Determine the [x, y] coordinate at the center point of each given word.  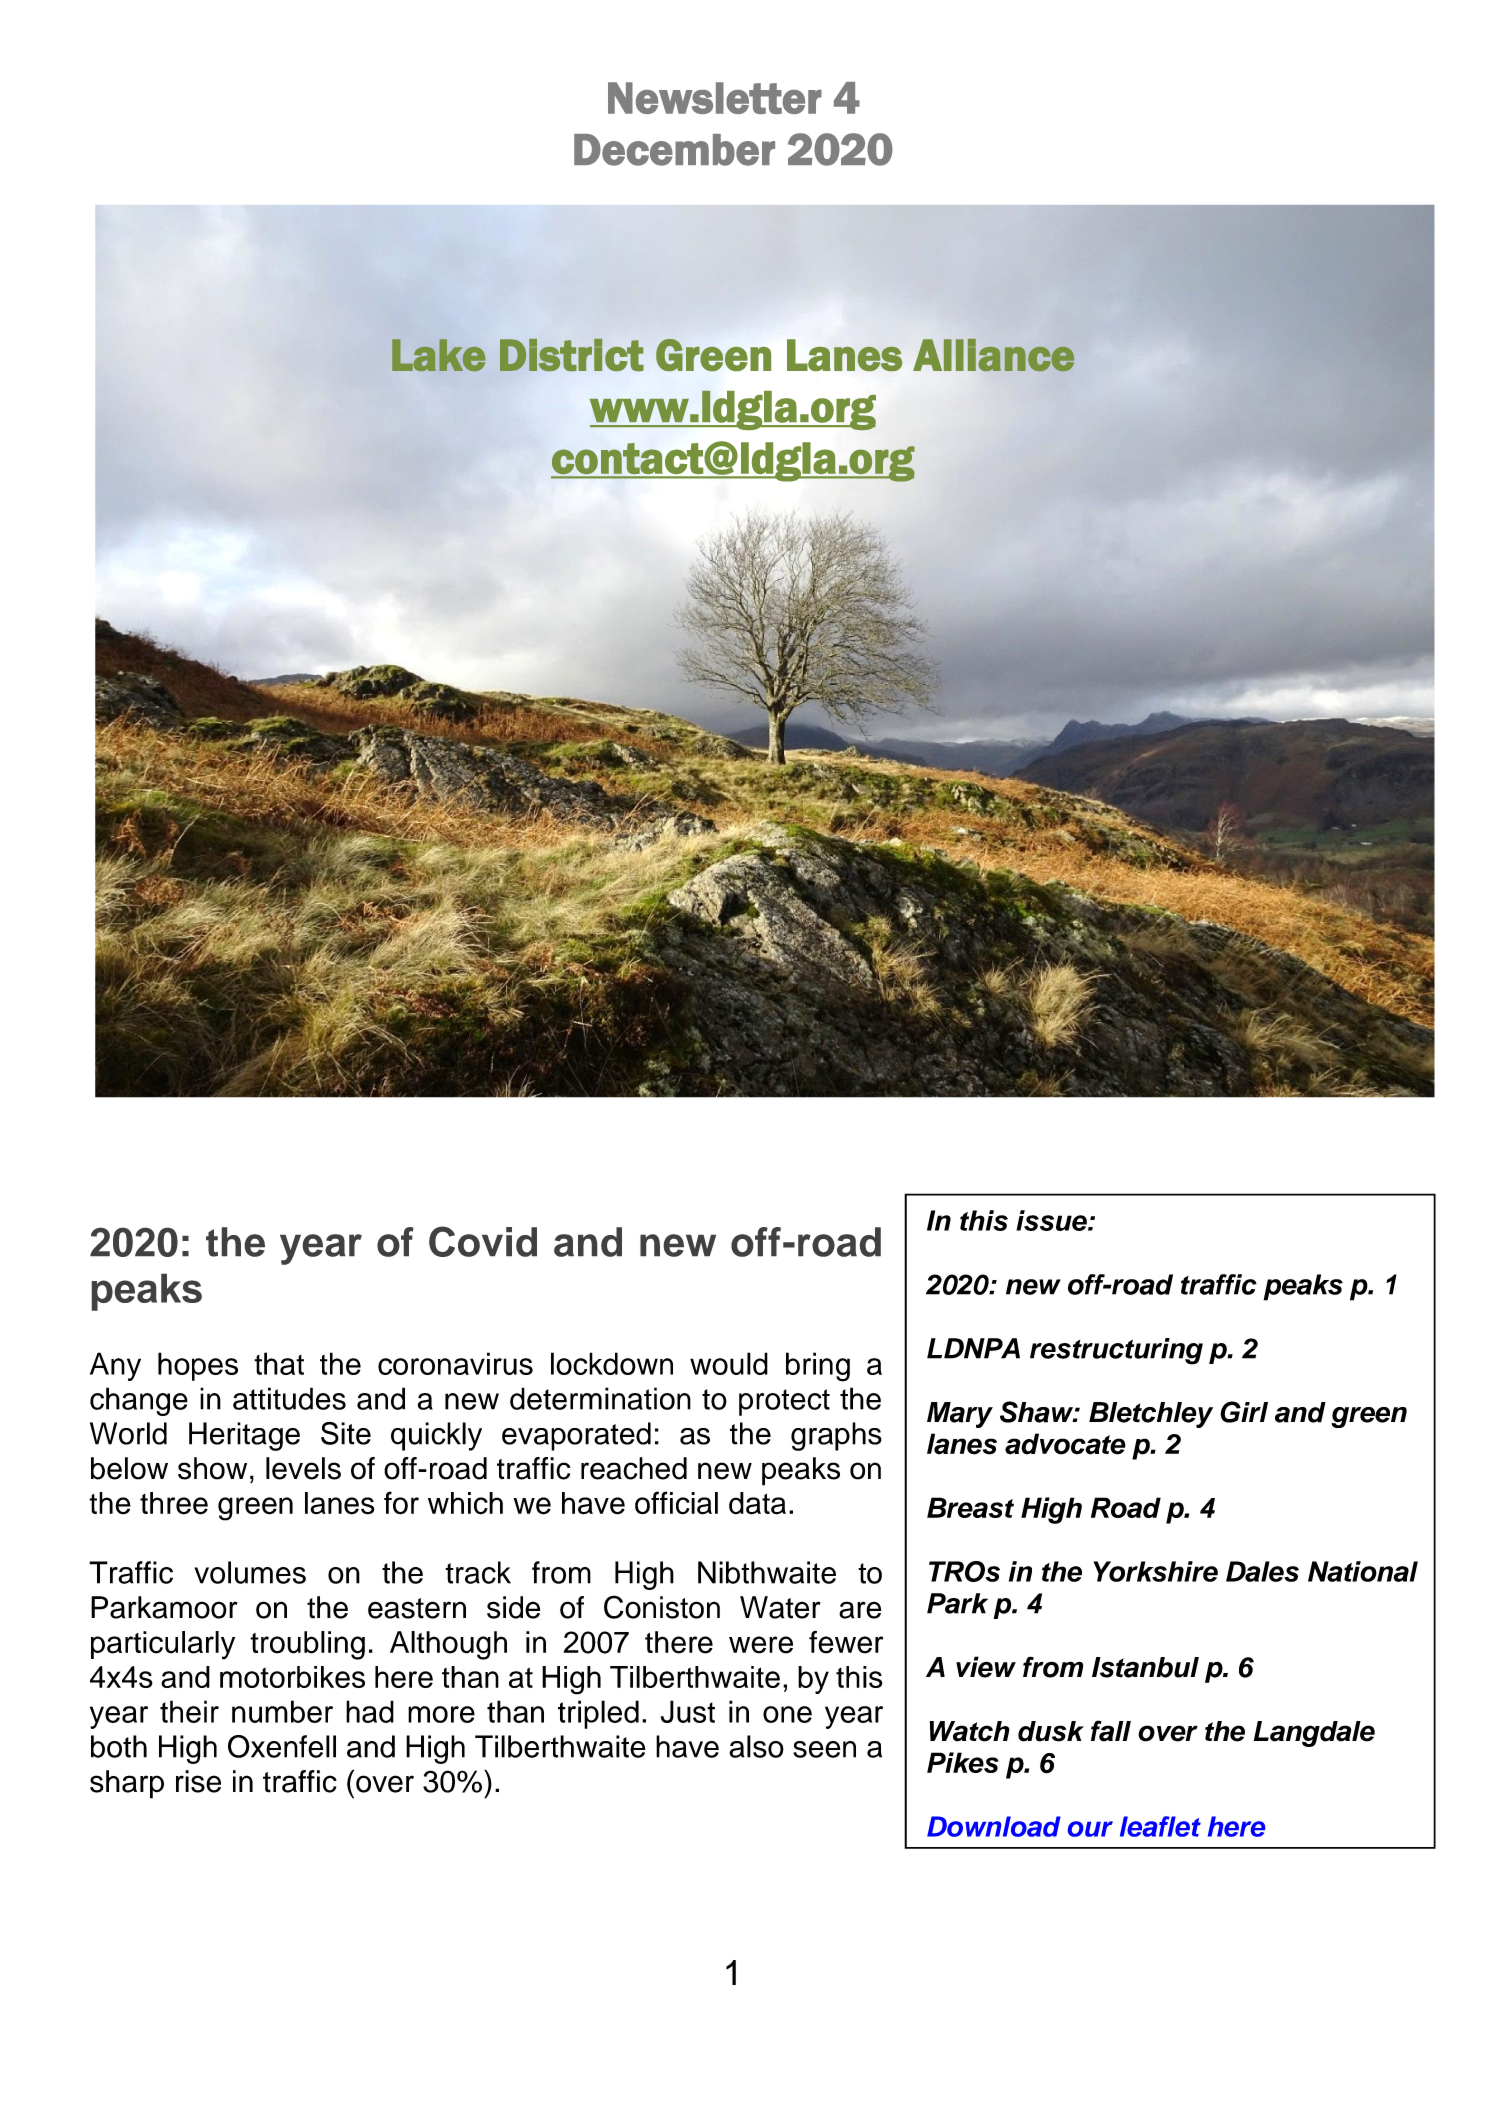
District [572, 355]
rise [198, 1781]
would [729, 1363]
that [279, 1363]
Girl [1244, 1412]
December [674, 150]
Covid [483, 1241]
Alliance [993, 355]
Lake [438, 355]
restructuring [1116, 1351]
